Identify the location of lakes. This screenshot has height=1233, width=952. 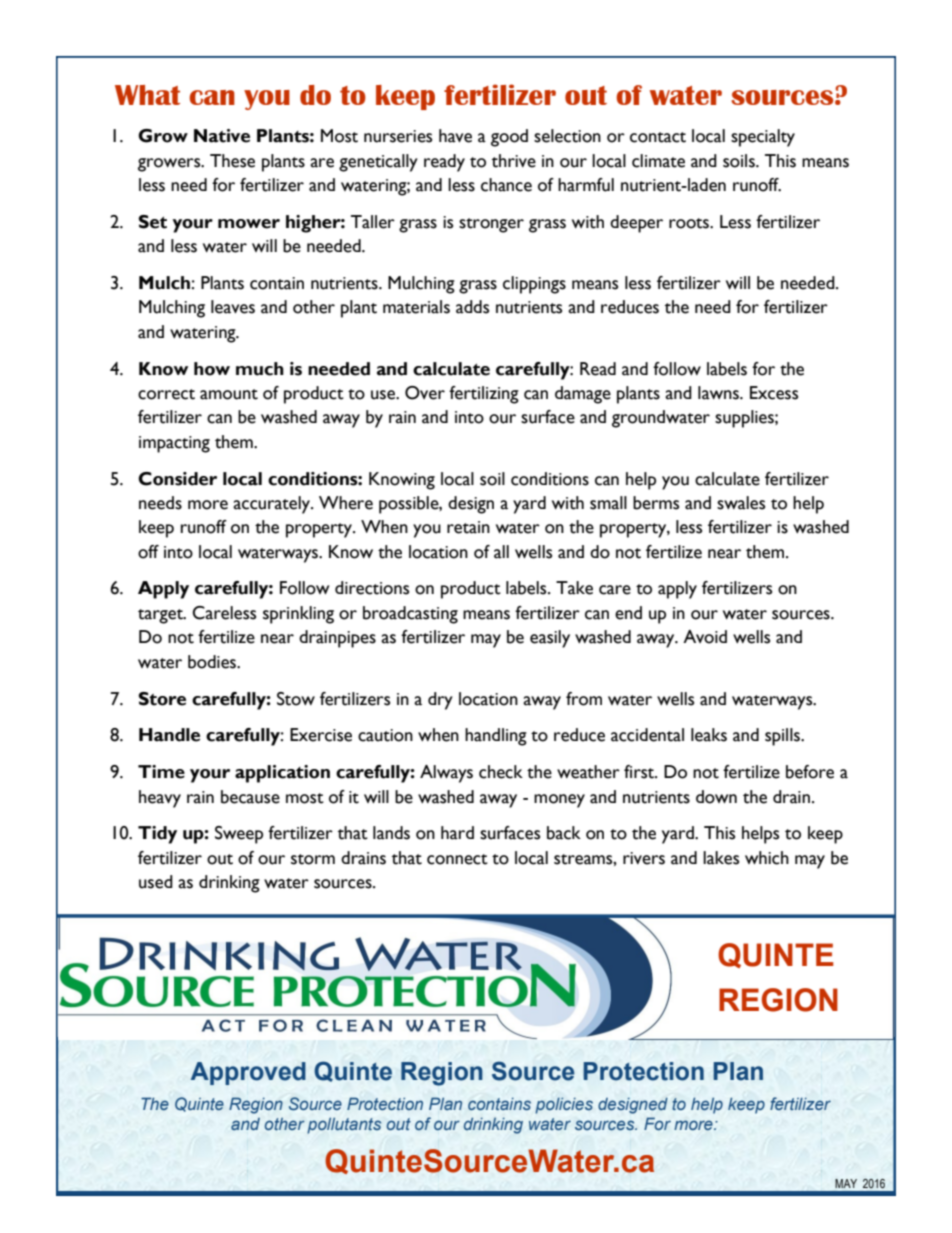
(721, 858).
